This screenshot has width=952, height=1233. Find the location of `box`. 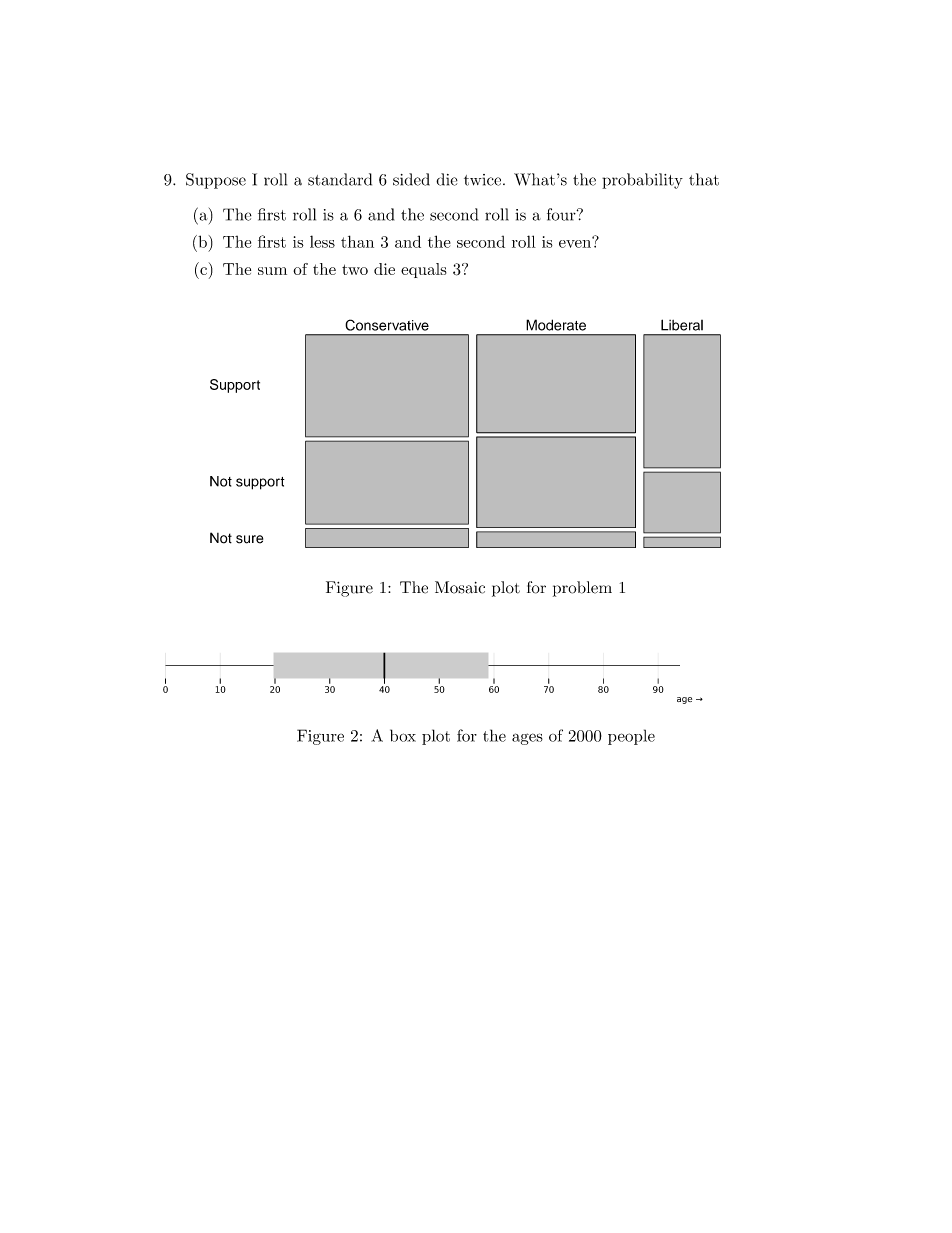

box is located at coordinates (403, 735).
